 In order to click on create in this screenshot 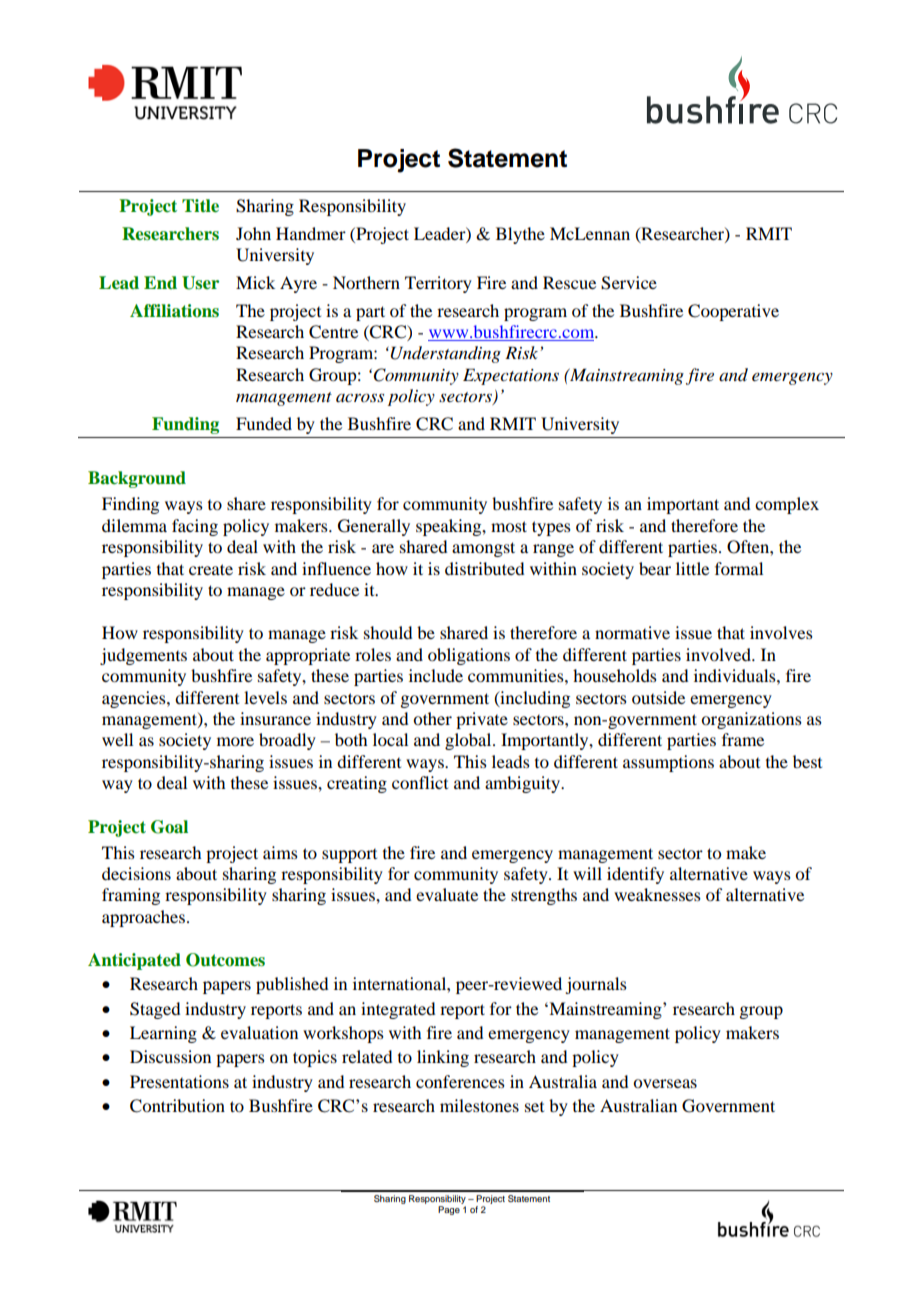, I will do `click(211, 569)`.
